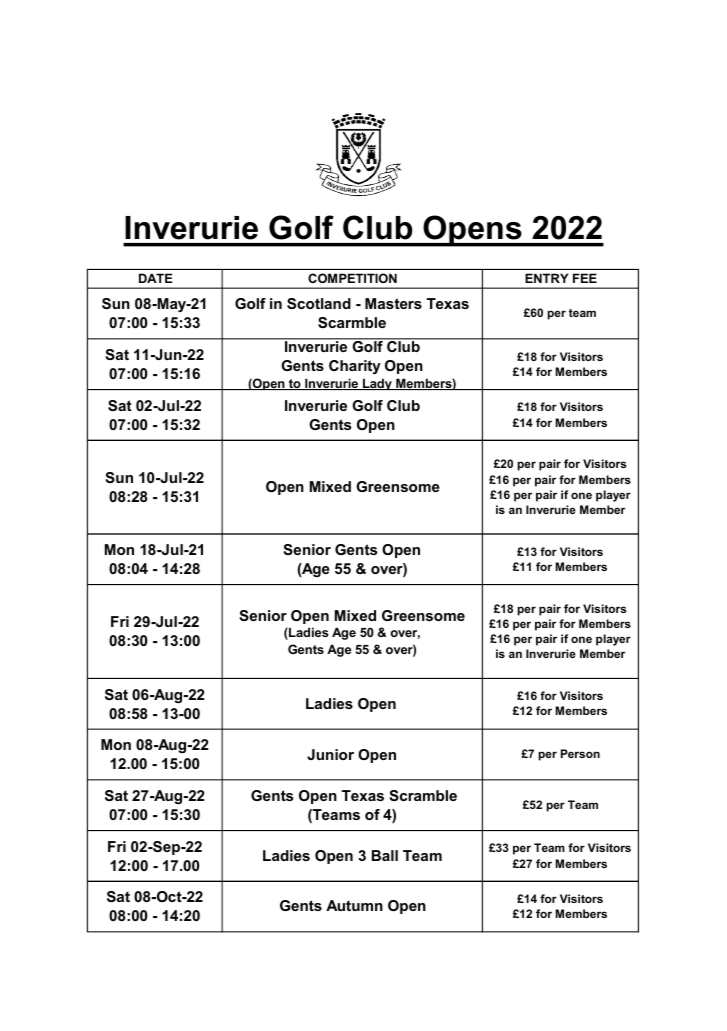 The height and width of the page is (1031, 727). Describe the element at coordinates (355, 367) in the page. I see `Charity` at that location.
